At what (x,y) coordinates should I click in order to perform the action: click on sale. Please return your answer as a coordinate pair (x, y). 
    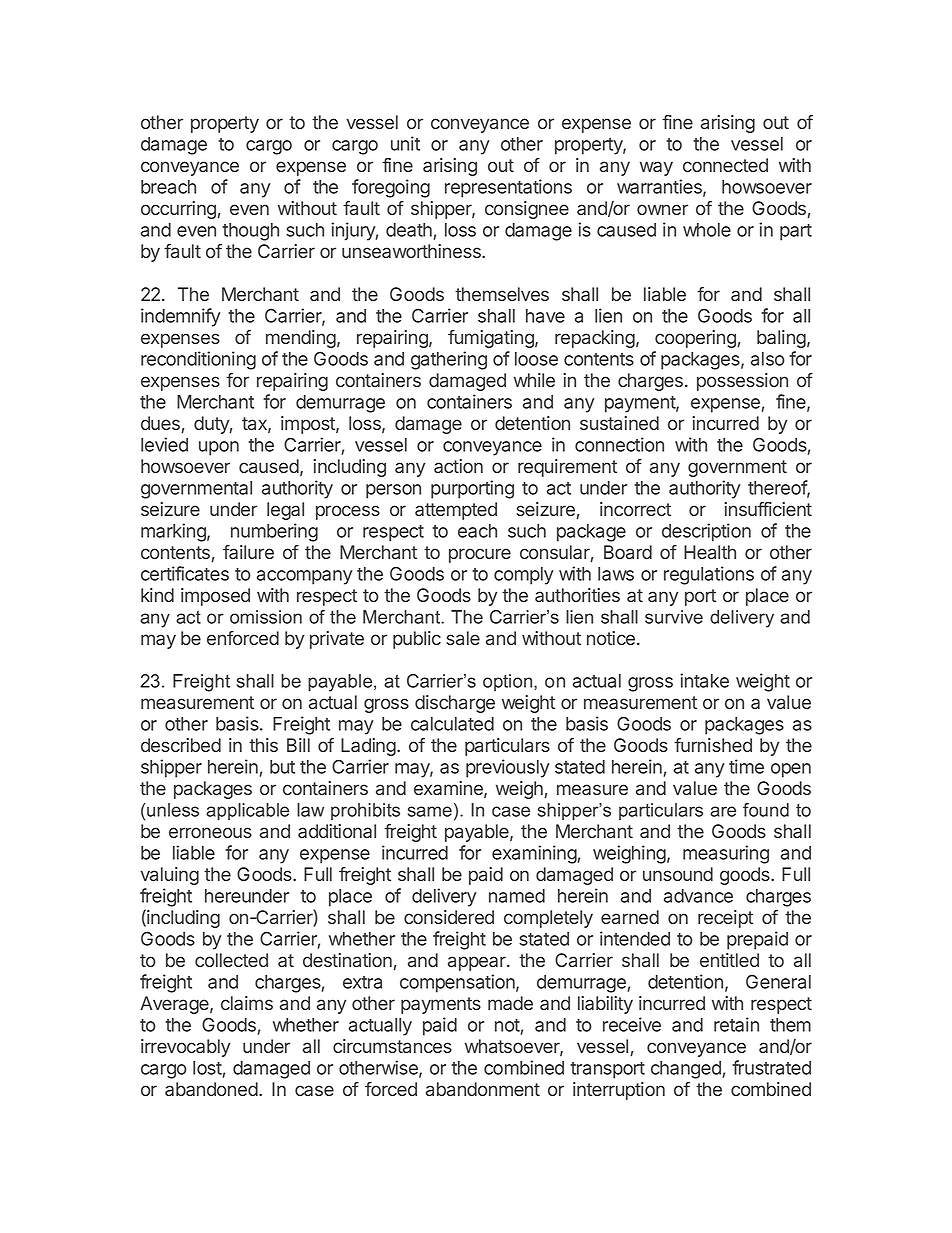
    Looking at the image, I should click on (463, 638).
